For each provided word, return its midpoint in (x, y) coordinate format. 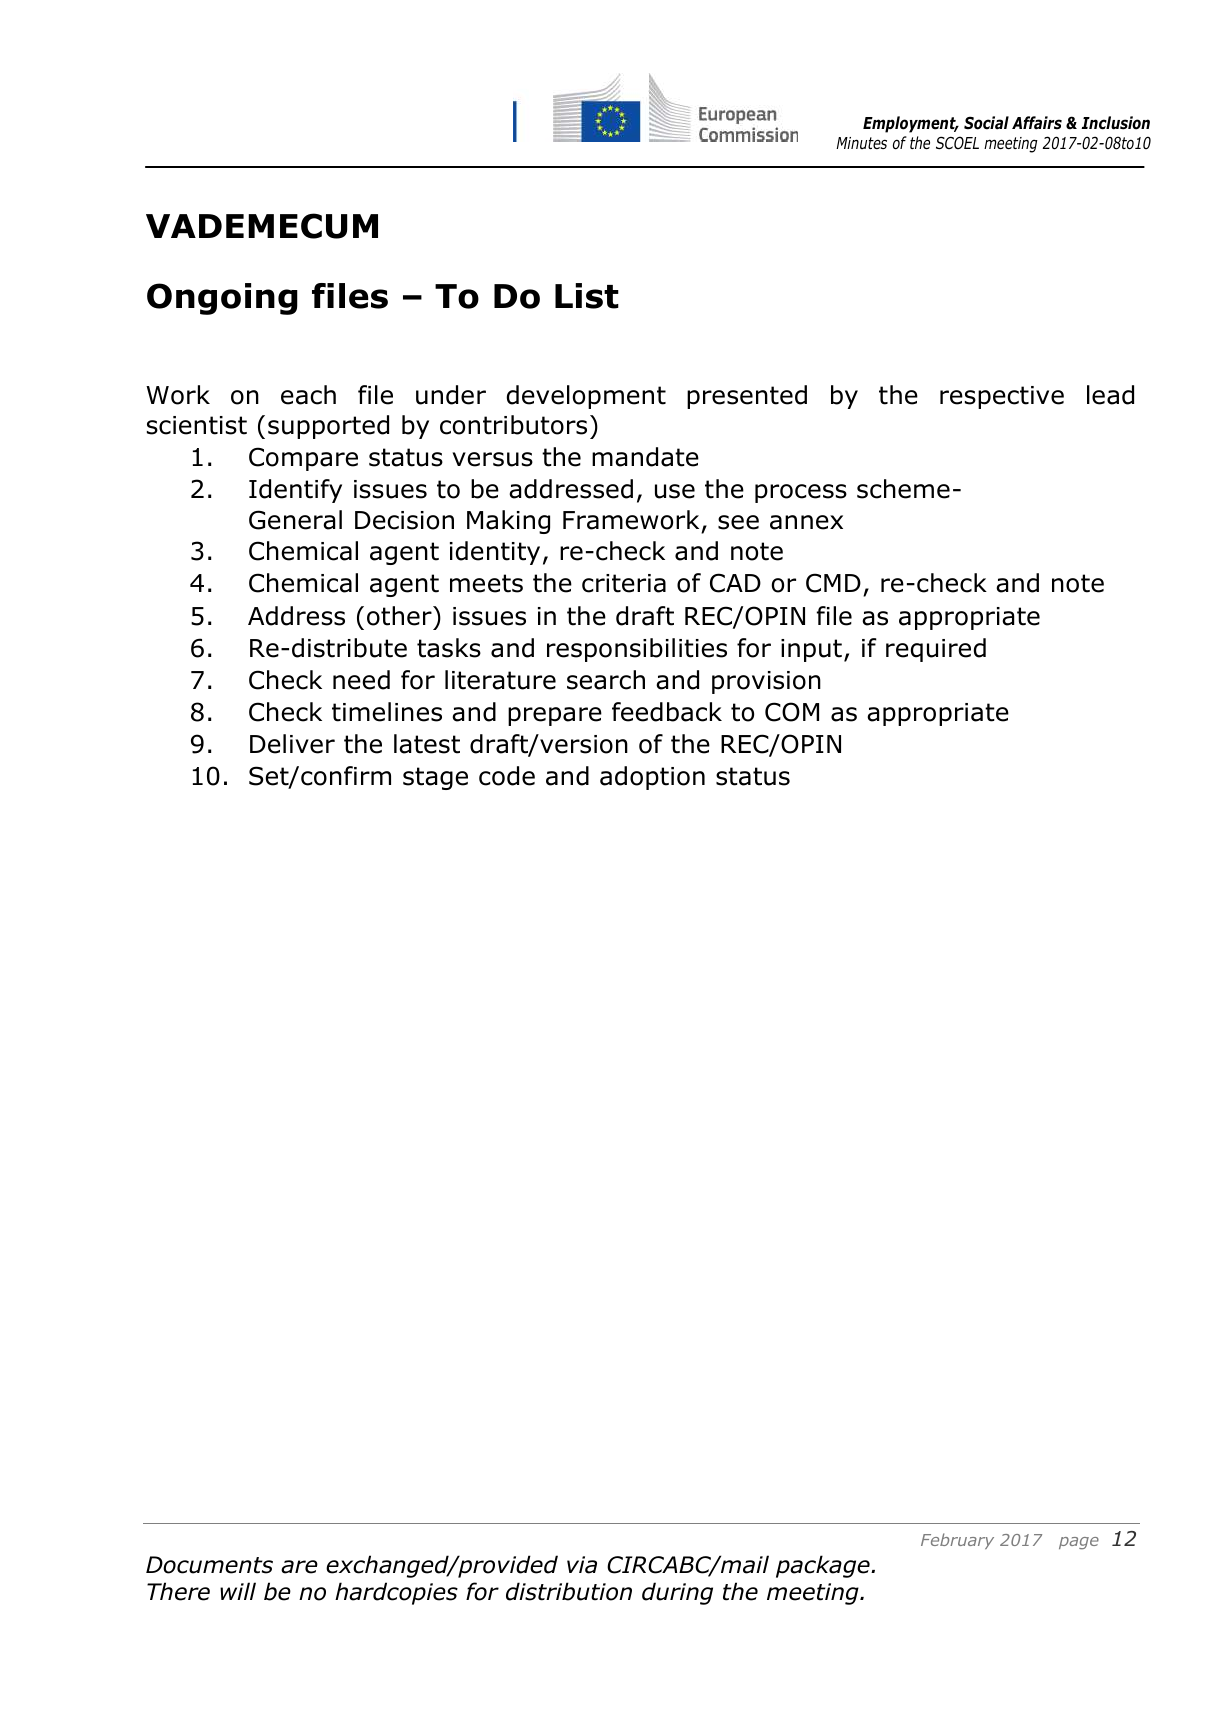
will (238, 1591)
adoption (652, 778)
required (936, 650)
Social (986, 123)
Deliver (292, 744)
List (587, 296)
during (677, 1593)
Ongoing (222, 299)
